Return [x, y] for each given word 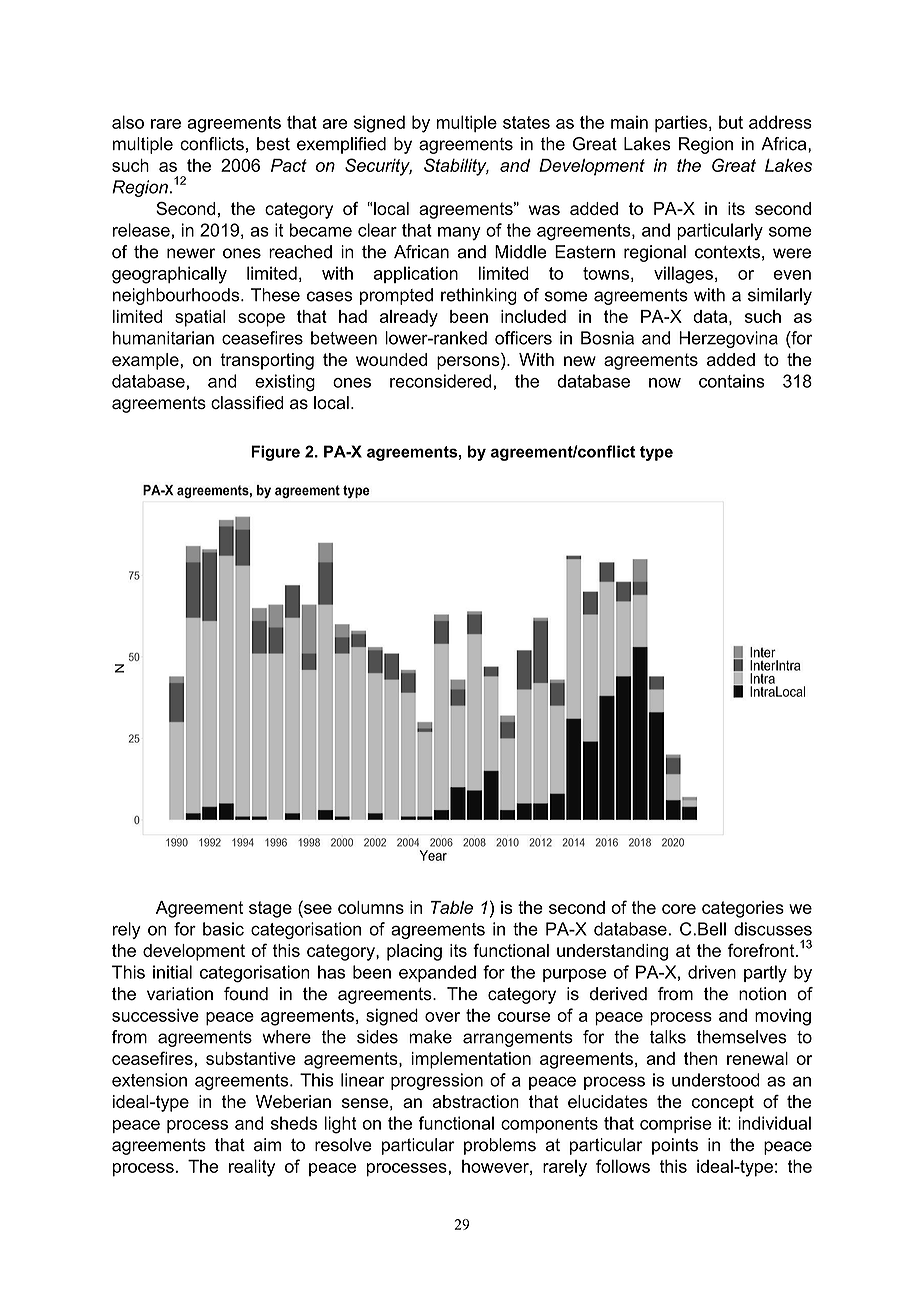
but [731, 122]
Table [452, 907]
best [273, 144]
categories [743, 909]
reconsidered [440, 381]
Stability [456, 167]
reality [252, 1168]
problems [500, 1146]
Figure [275, 453]
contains [732, 381]
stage [270, 909]
